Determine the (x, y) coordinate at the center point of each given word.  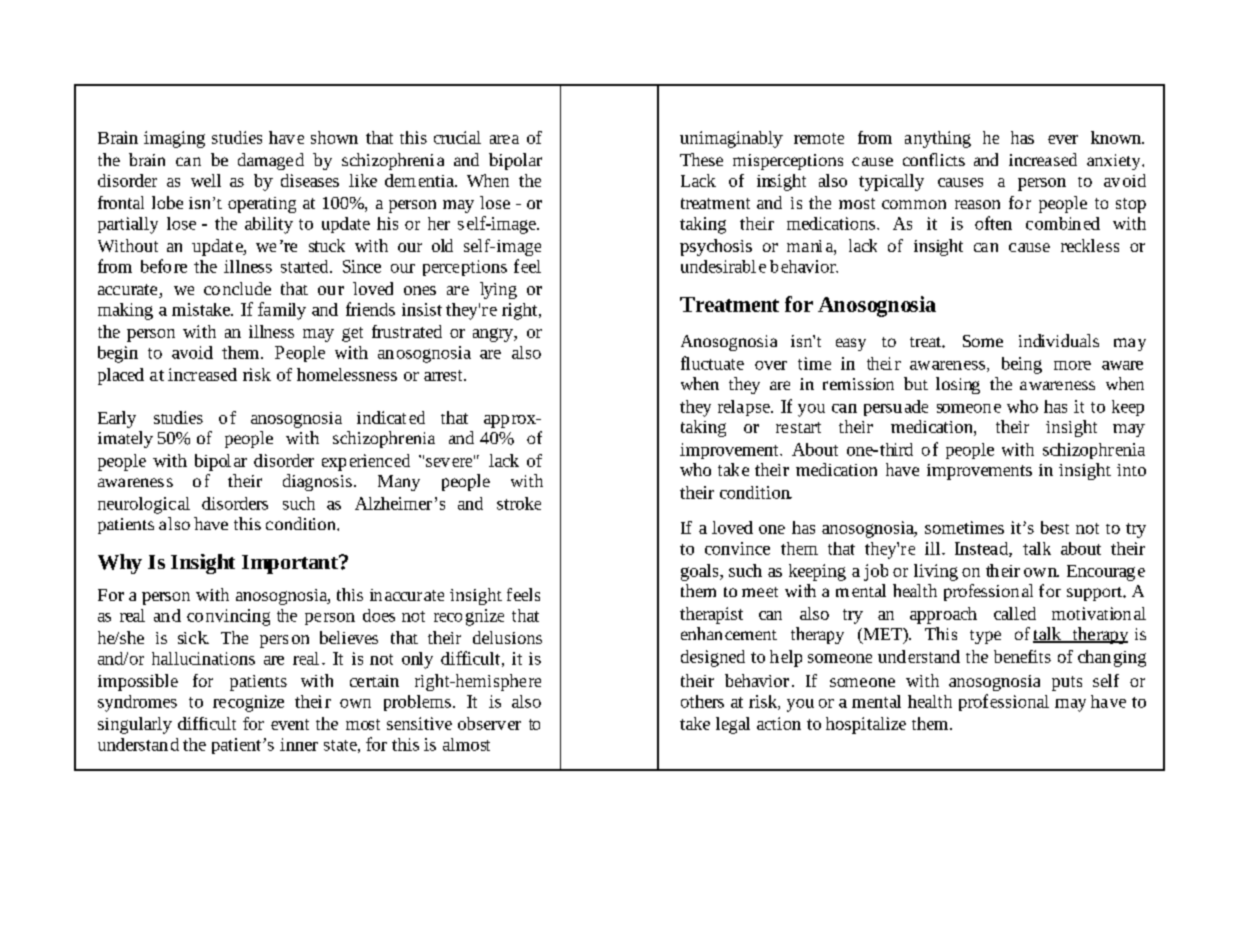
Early (117, 419)
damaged (271, 161)
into (1131, 470)
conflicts (934, 159)
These (701, 159)
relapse (745, 408)
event (290, 724)
